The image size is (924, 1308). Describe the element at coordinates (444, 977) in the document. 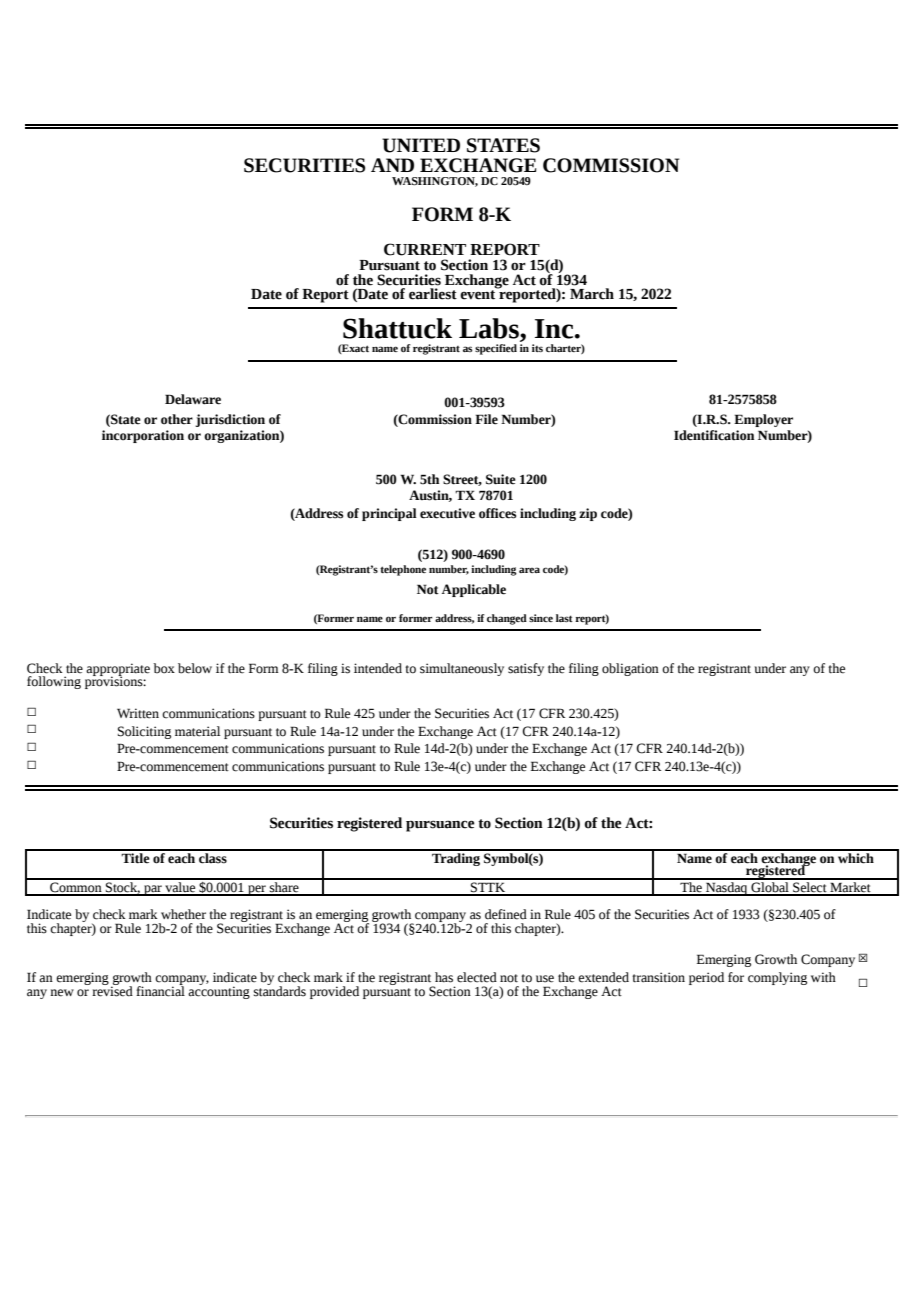

I see `has` at that location.
